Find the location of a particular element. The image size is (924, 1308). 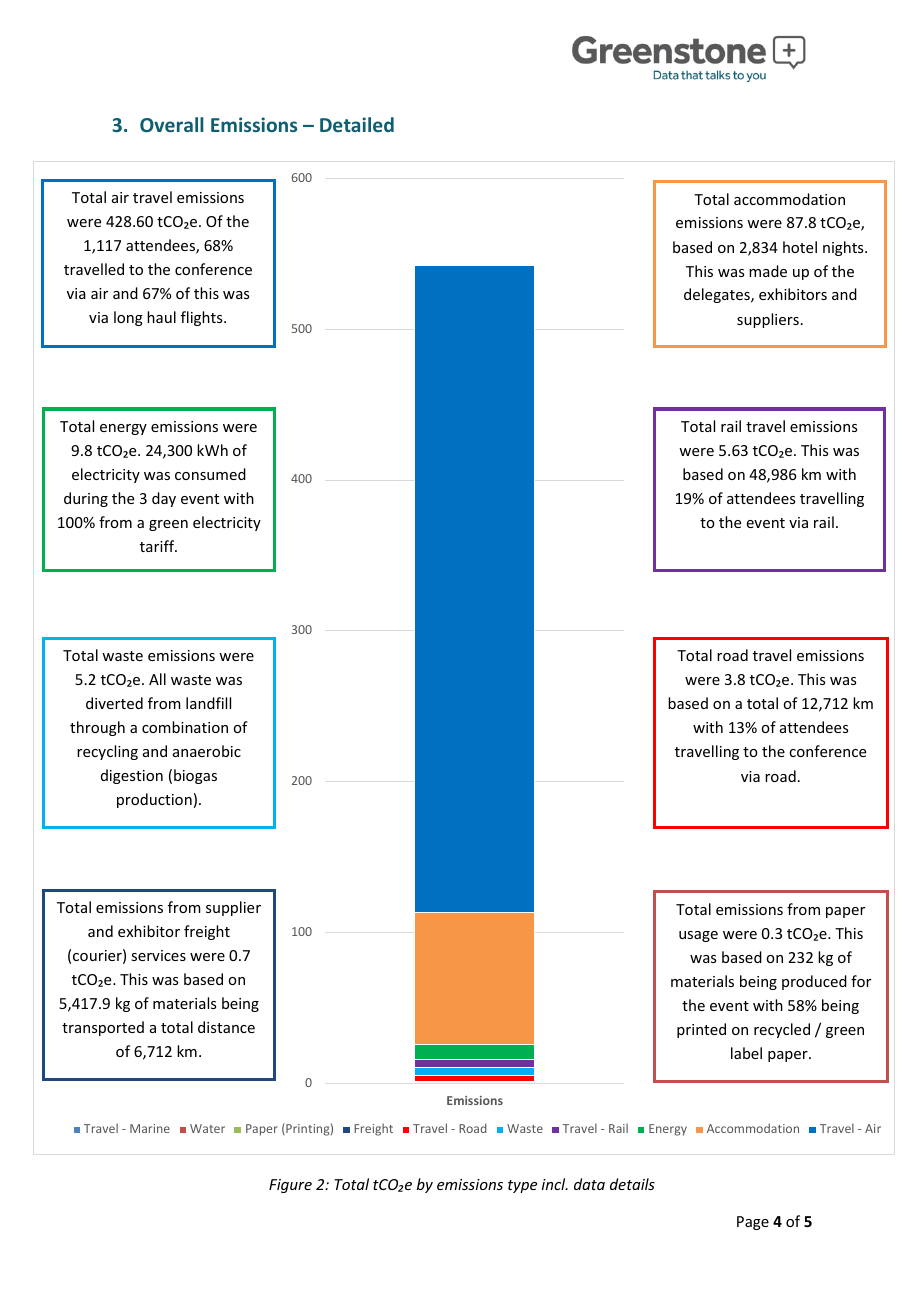

type is located at coordinates (522, 1186).
